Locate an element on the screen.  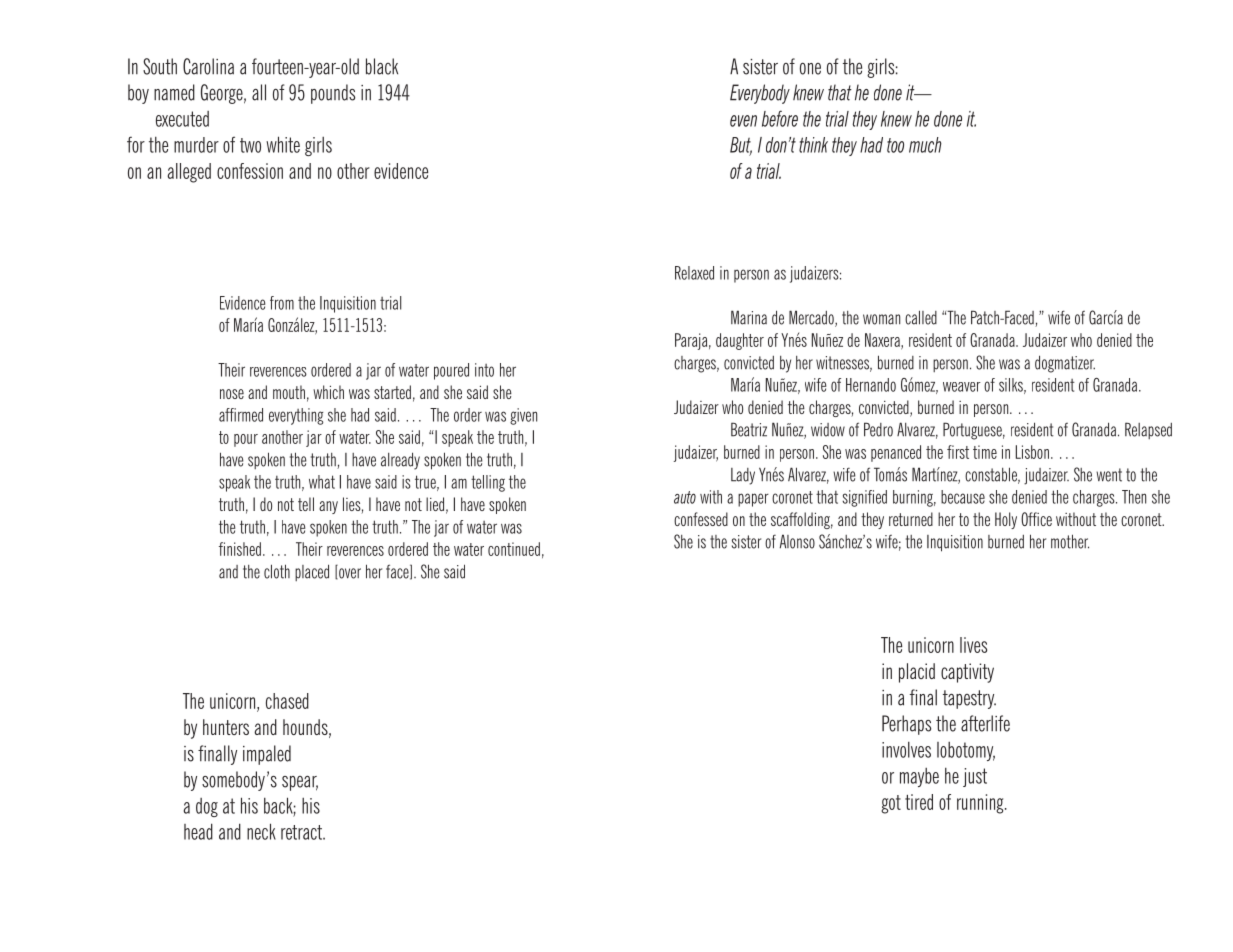
neck is located at coordinates (261, 831).
